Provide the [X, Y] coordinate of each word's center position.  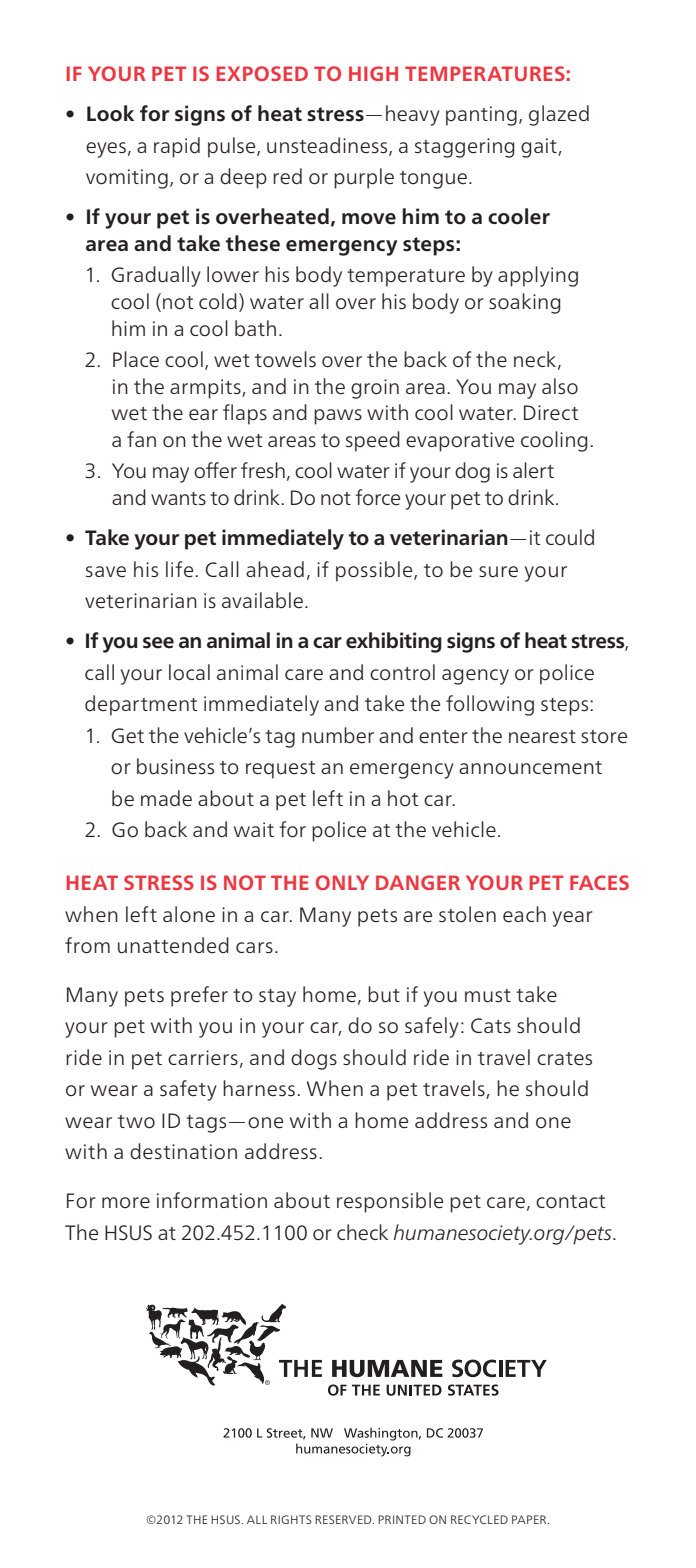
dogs [314, 1059]
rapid [177, 147]
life [181, 569]
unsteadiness [328, 146]
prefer [199, 996]
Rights [291, 1519]
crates [564, 1059]
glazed [559, 115]
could [570, 537]
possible [375, 571]
